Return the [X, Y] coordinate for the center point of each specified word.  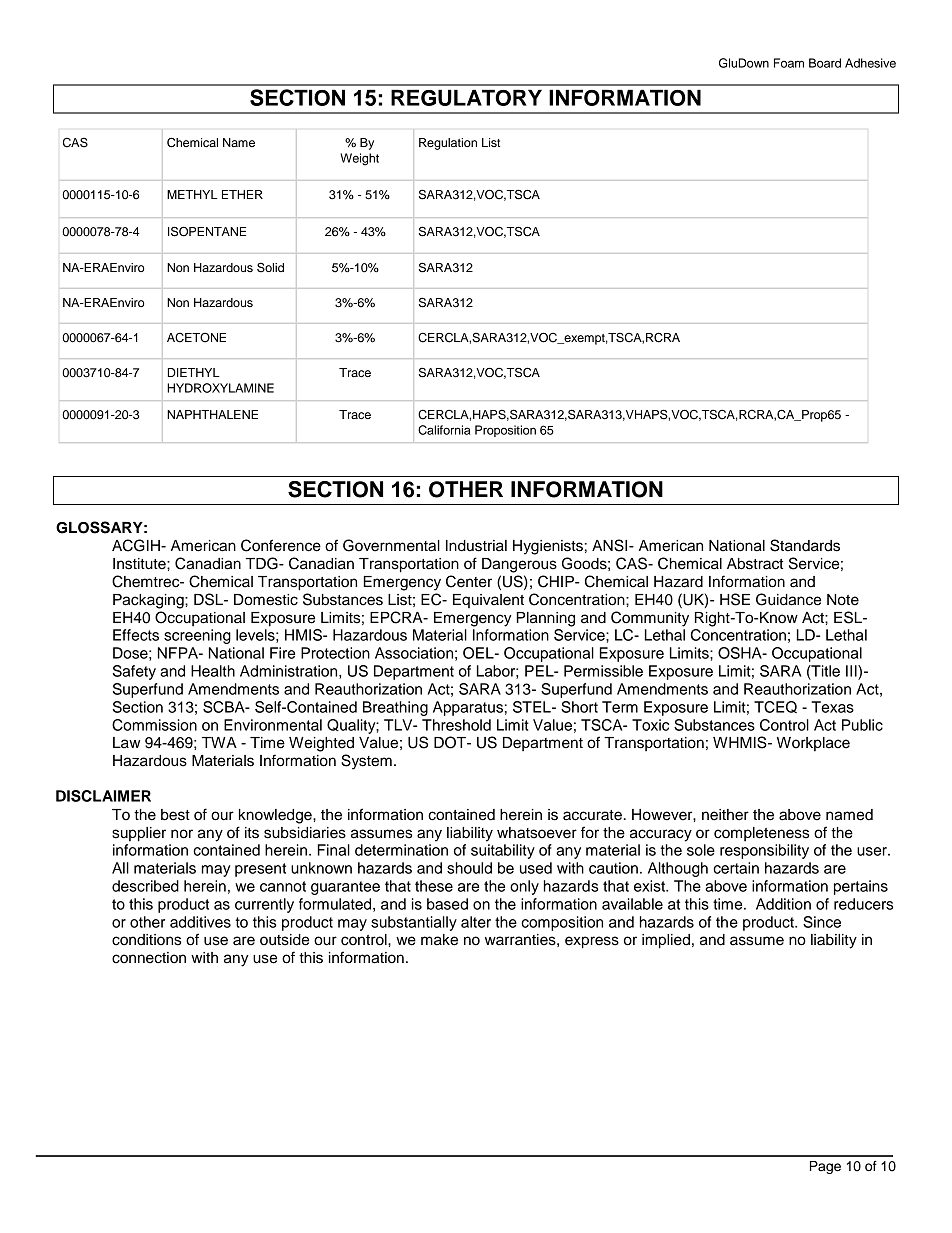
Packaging [149, 601]
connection [149, 958]
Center [469, 581]
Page [825, 1167]
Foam [789, 63]
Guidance [788, 599]
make [439, 940]
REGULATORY [466, 97]
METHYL [192, 194]
